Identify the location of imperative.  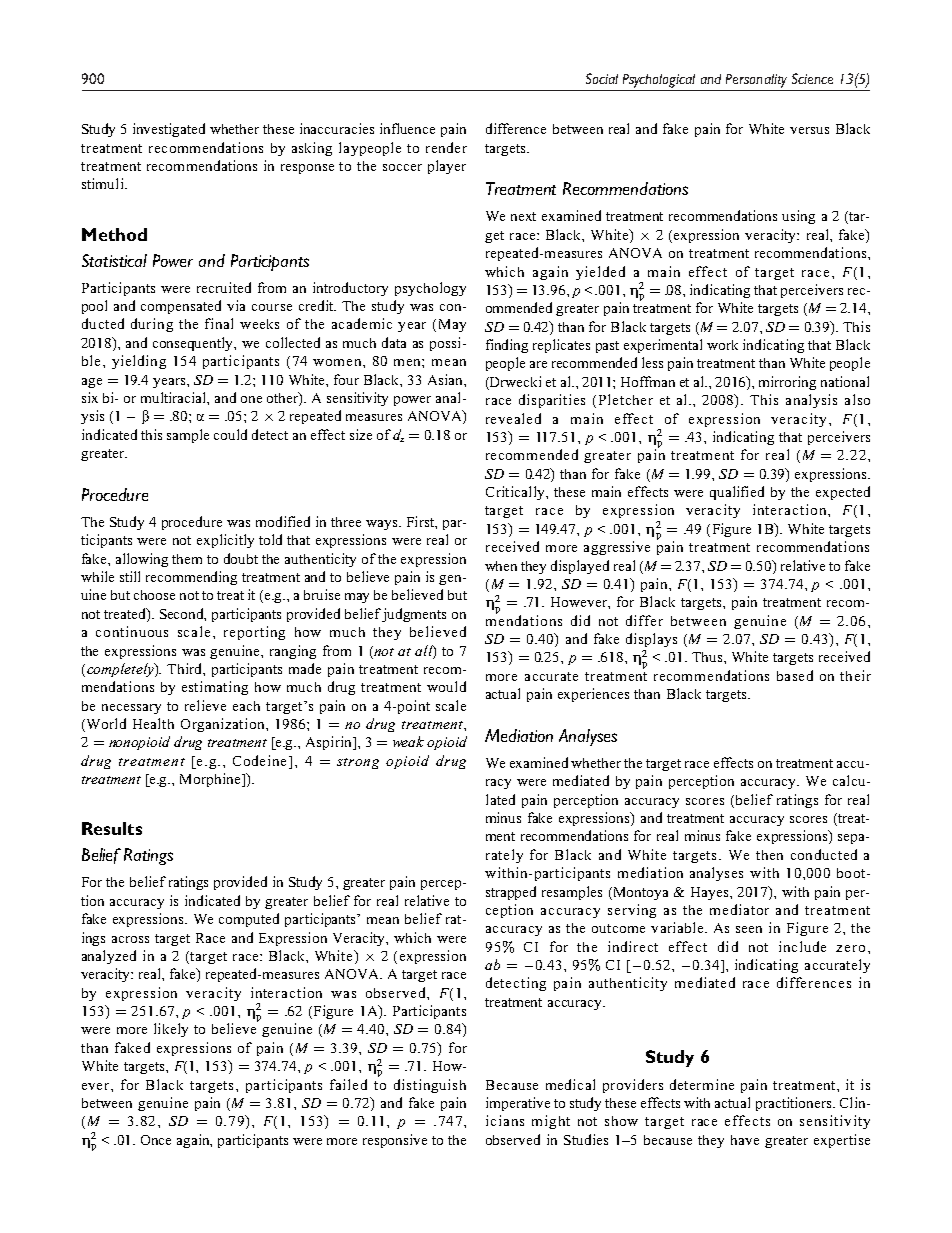
(518, 1104).
